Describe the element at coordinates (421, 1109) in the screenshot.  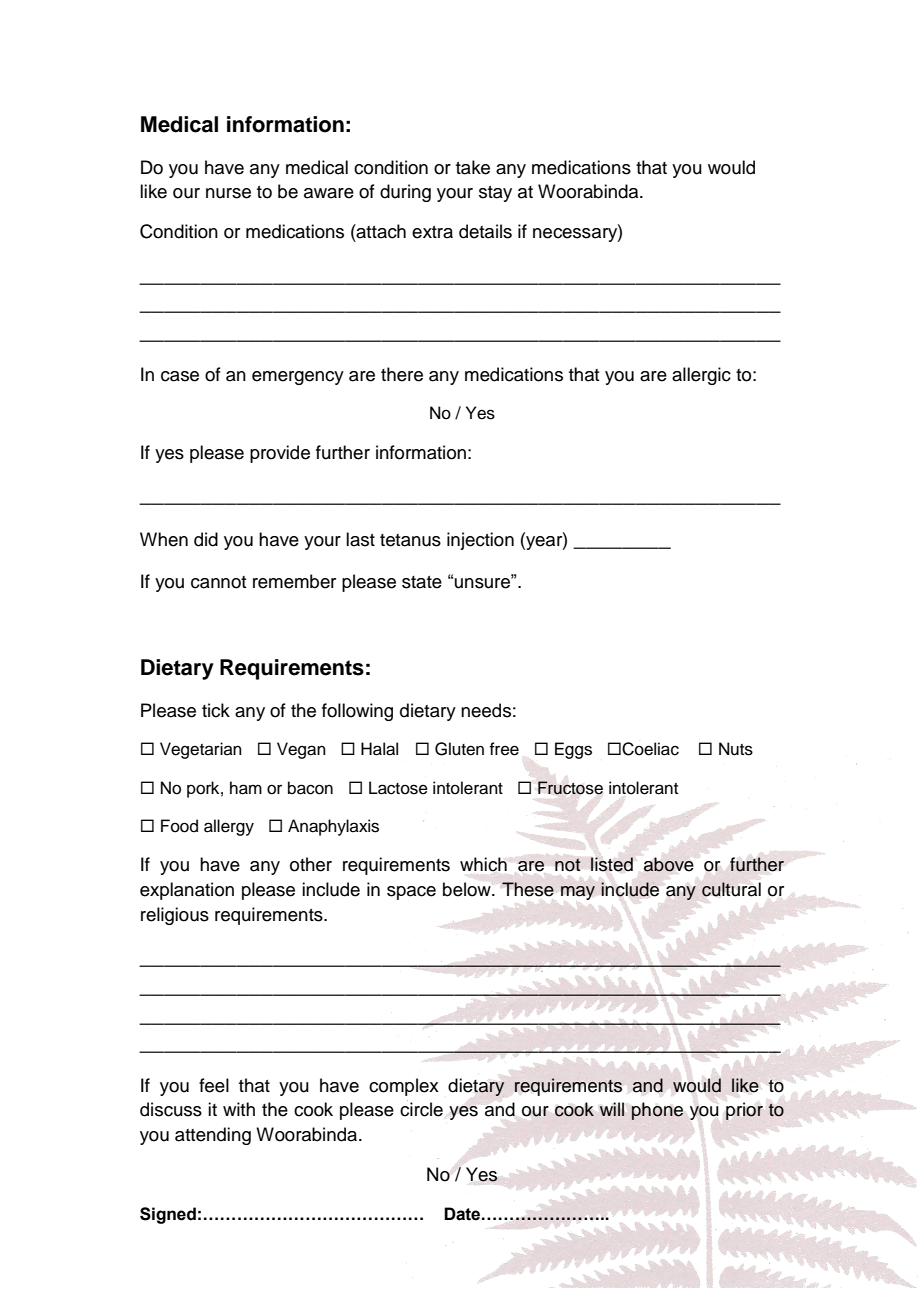
I see `circle` at that location.
